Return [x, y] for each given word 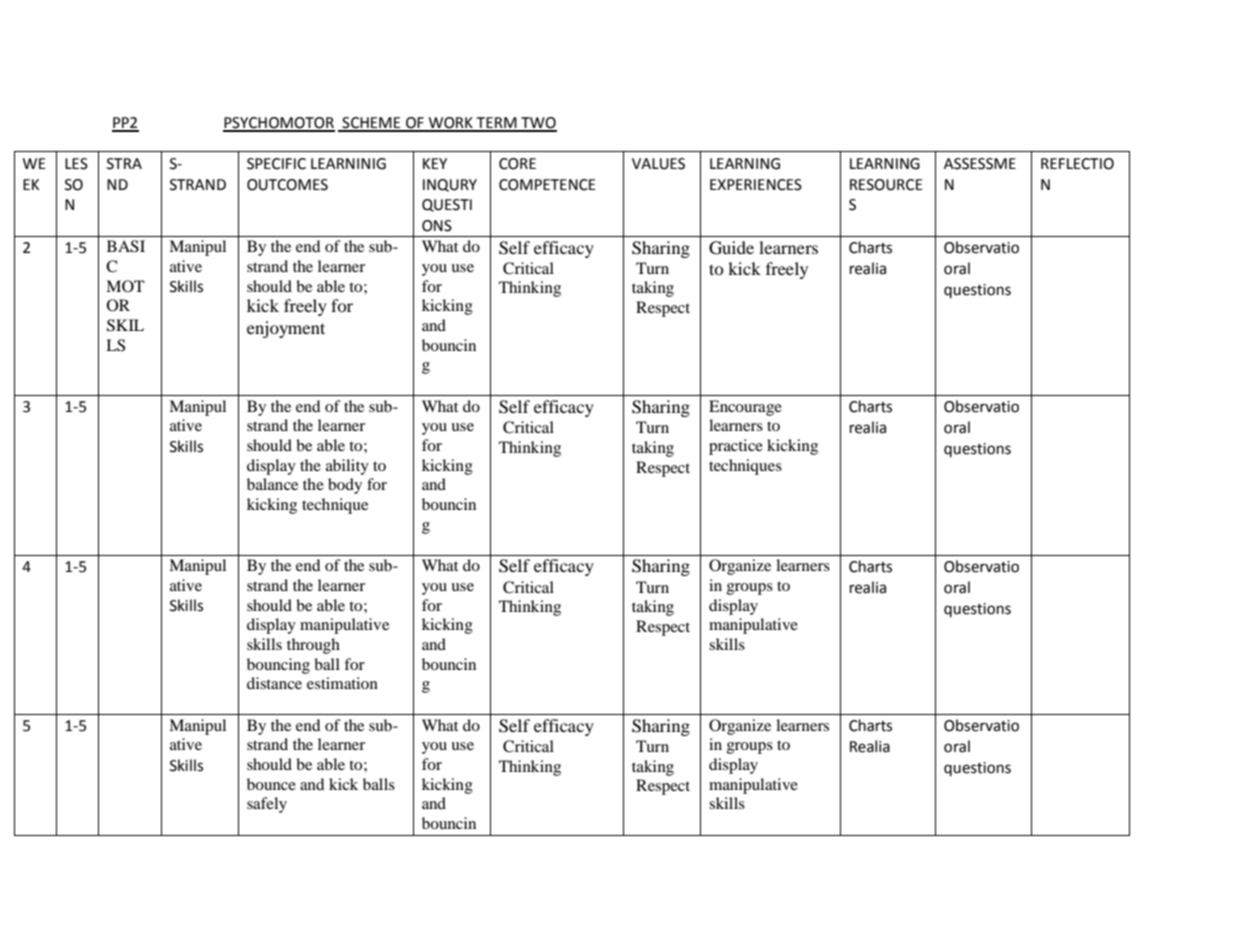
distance [274, 683]
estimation [342, 683]
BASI [126, 246]
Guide [731, 248]
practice [736, 447]
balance [272, 484]
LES [76, 164]
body [345, 486]
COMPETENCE [547, 185]
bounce [271, 784]
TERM [497, 124]
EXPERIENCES [756, 185]
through [313, 646]
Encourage [745, 408]
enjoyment [286, 329]
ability [347, 467]
